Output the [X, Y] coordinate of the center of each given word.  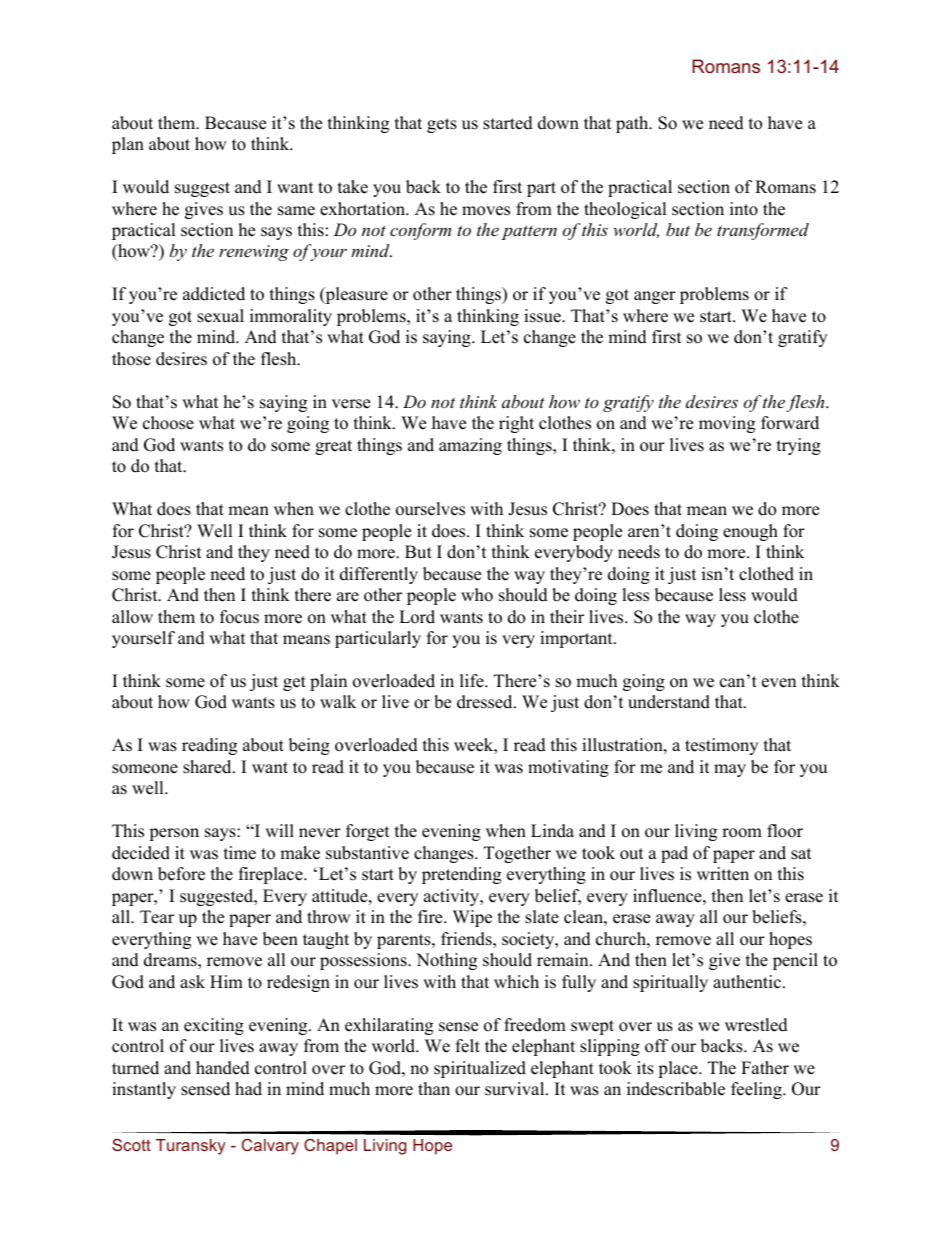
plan [128, 145]
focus [239, 617]
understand [669, 702]
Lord [417, 617]
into [744, 209]
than [434, 1088]
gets [442, 125]
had [248, 1089]
